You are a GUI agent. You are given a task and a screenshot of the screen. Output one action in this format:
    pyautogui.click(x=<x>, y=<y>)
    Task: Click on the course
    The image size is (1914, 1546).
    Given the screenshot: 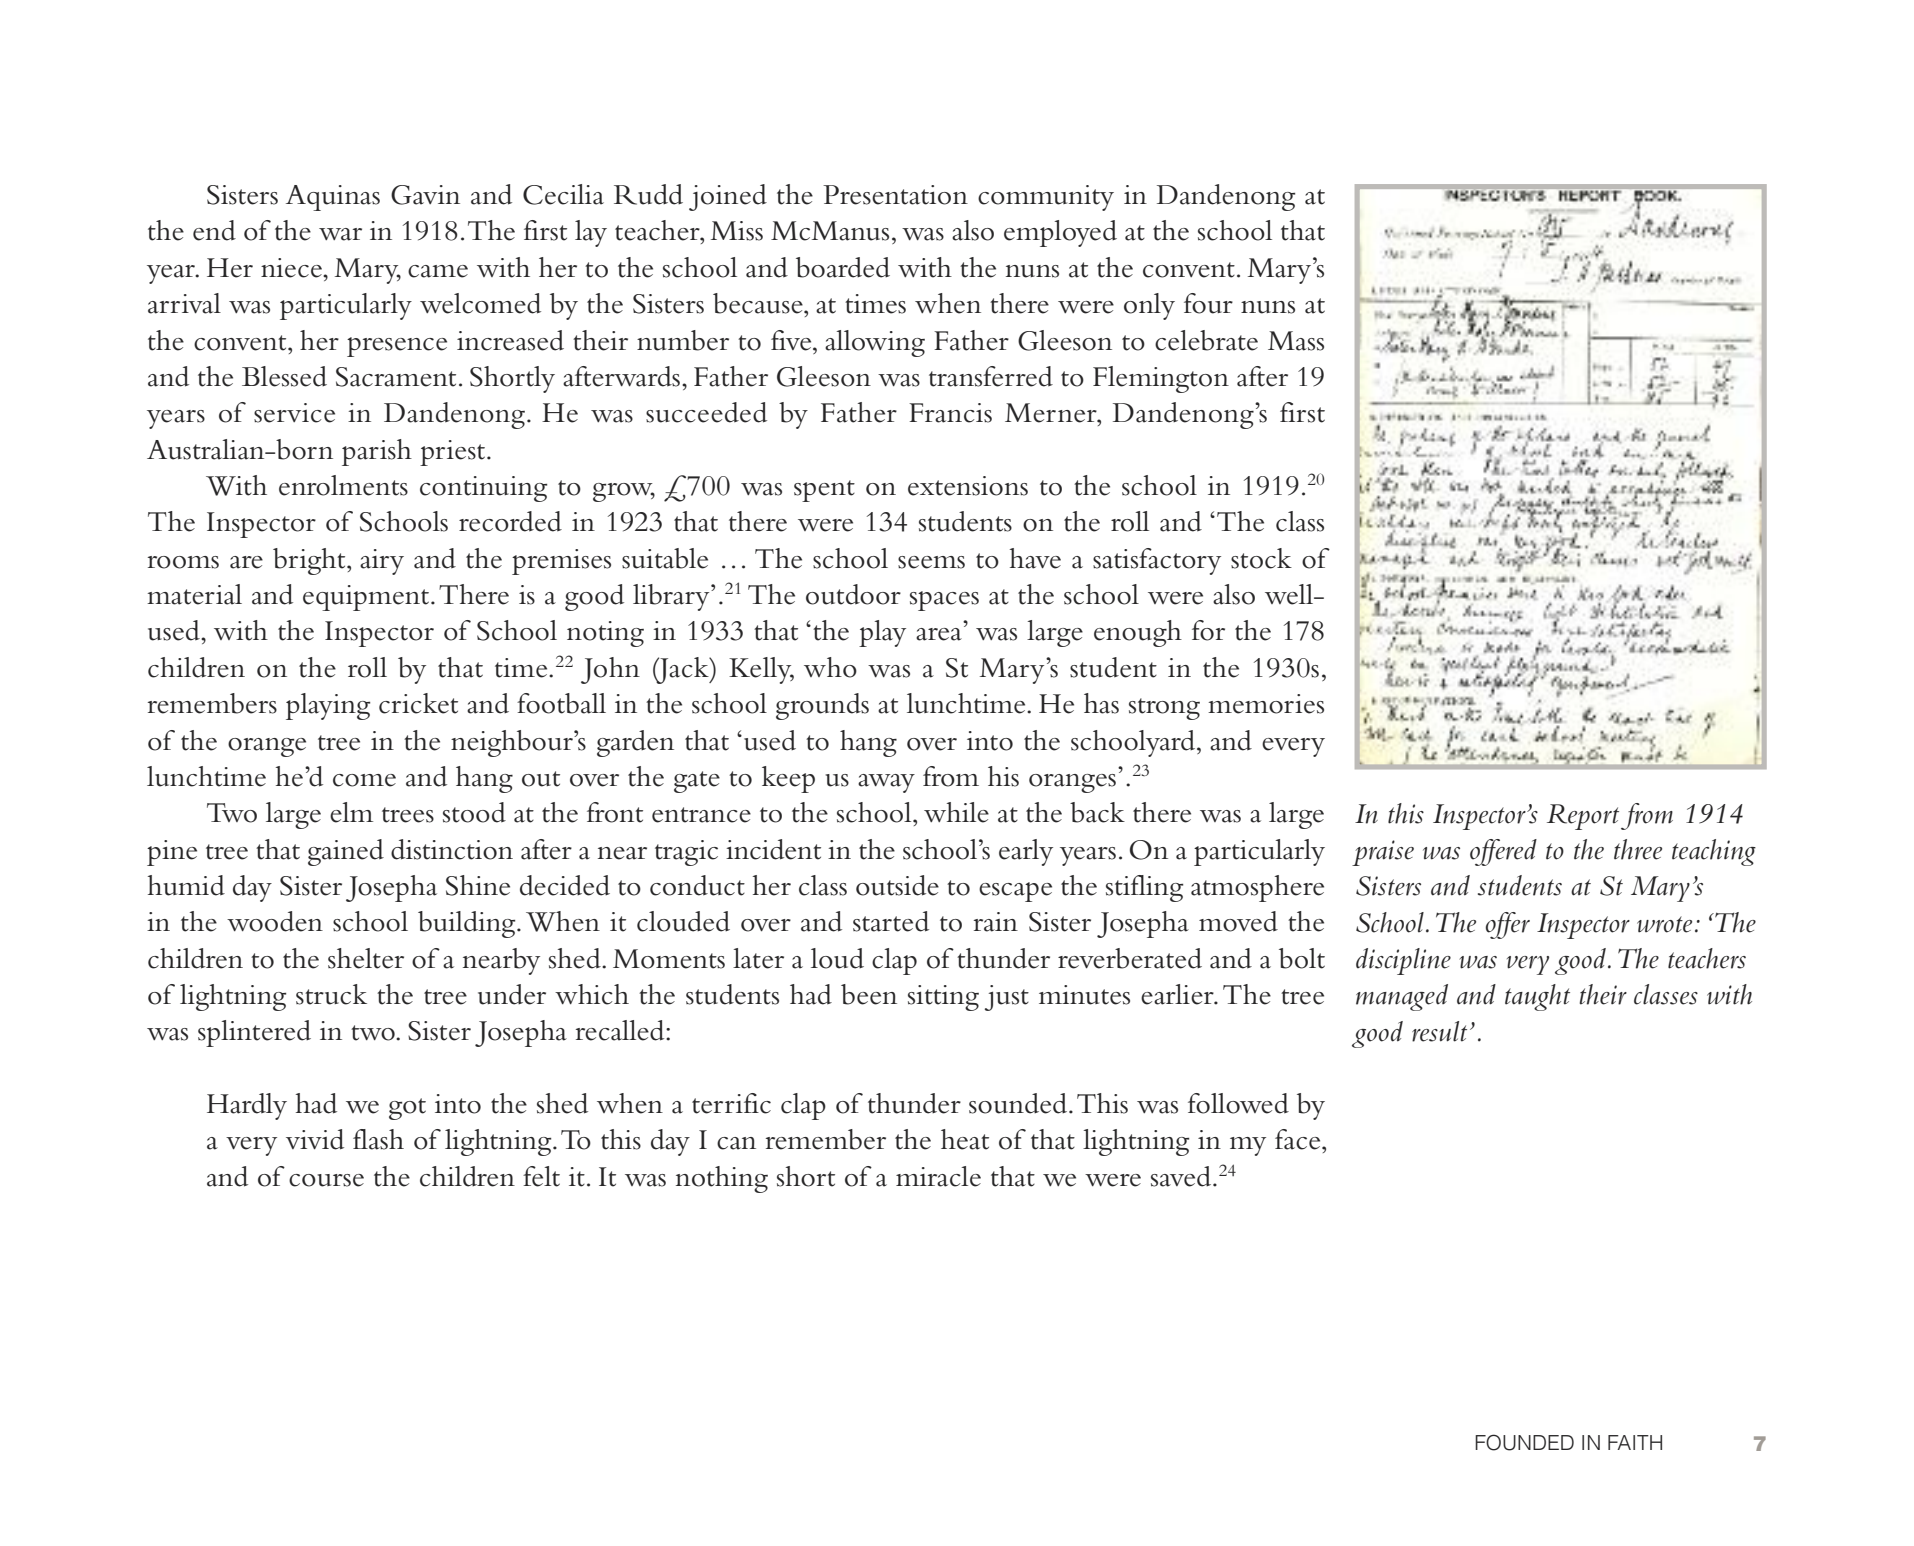 What is the action you would take?
    pyautogui.click(x=326, y=1180)
